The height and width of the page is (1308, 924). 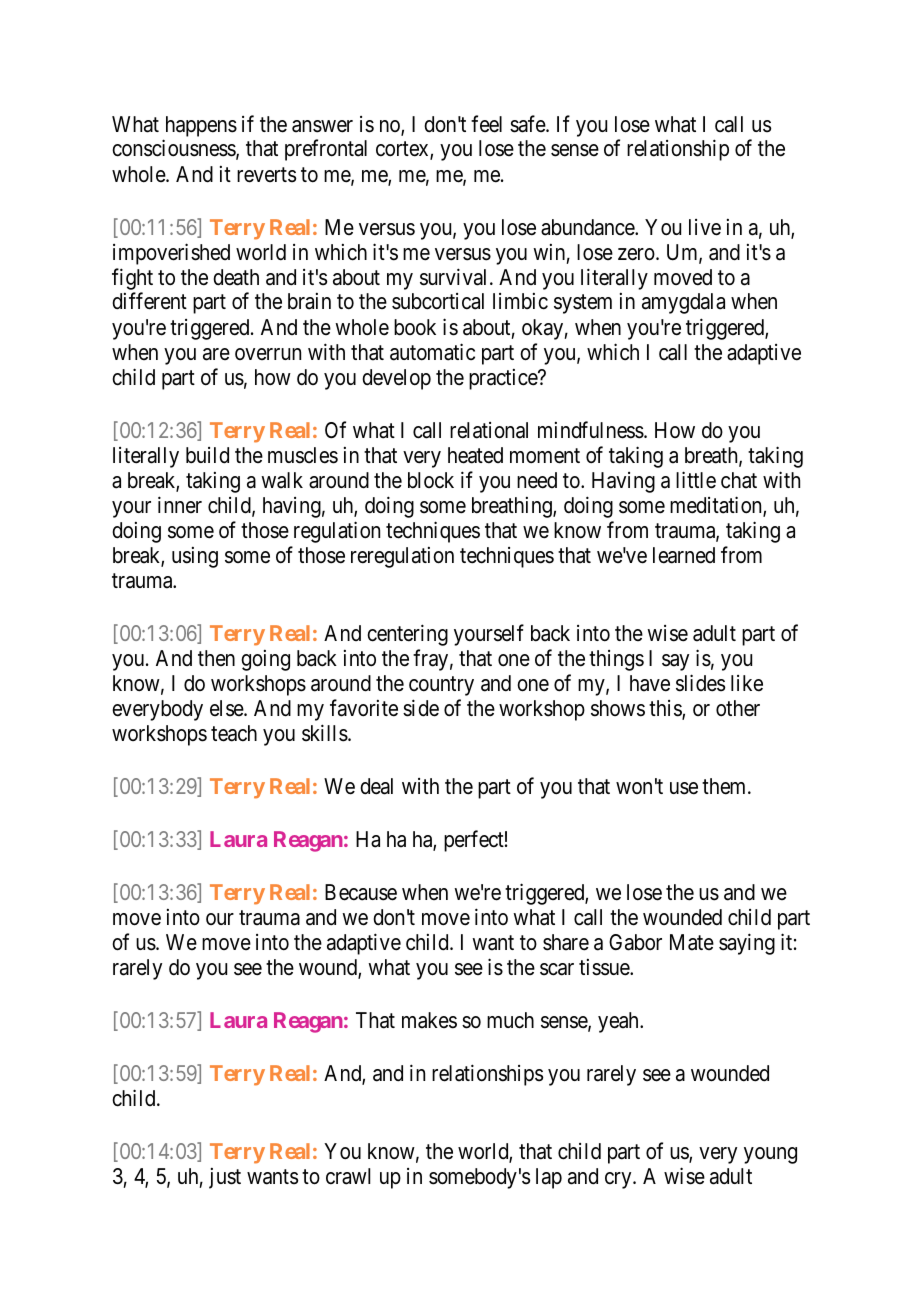 I want to click on feel, so click(x=486, y=124).
